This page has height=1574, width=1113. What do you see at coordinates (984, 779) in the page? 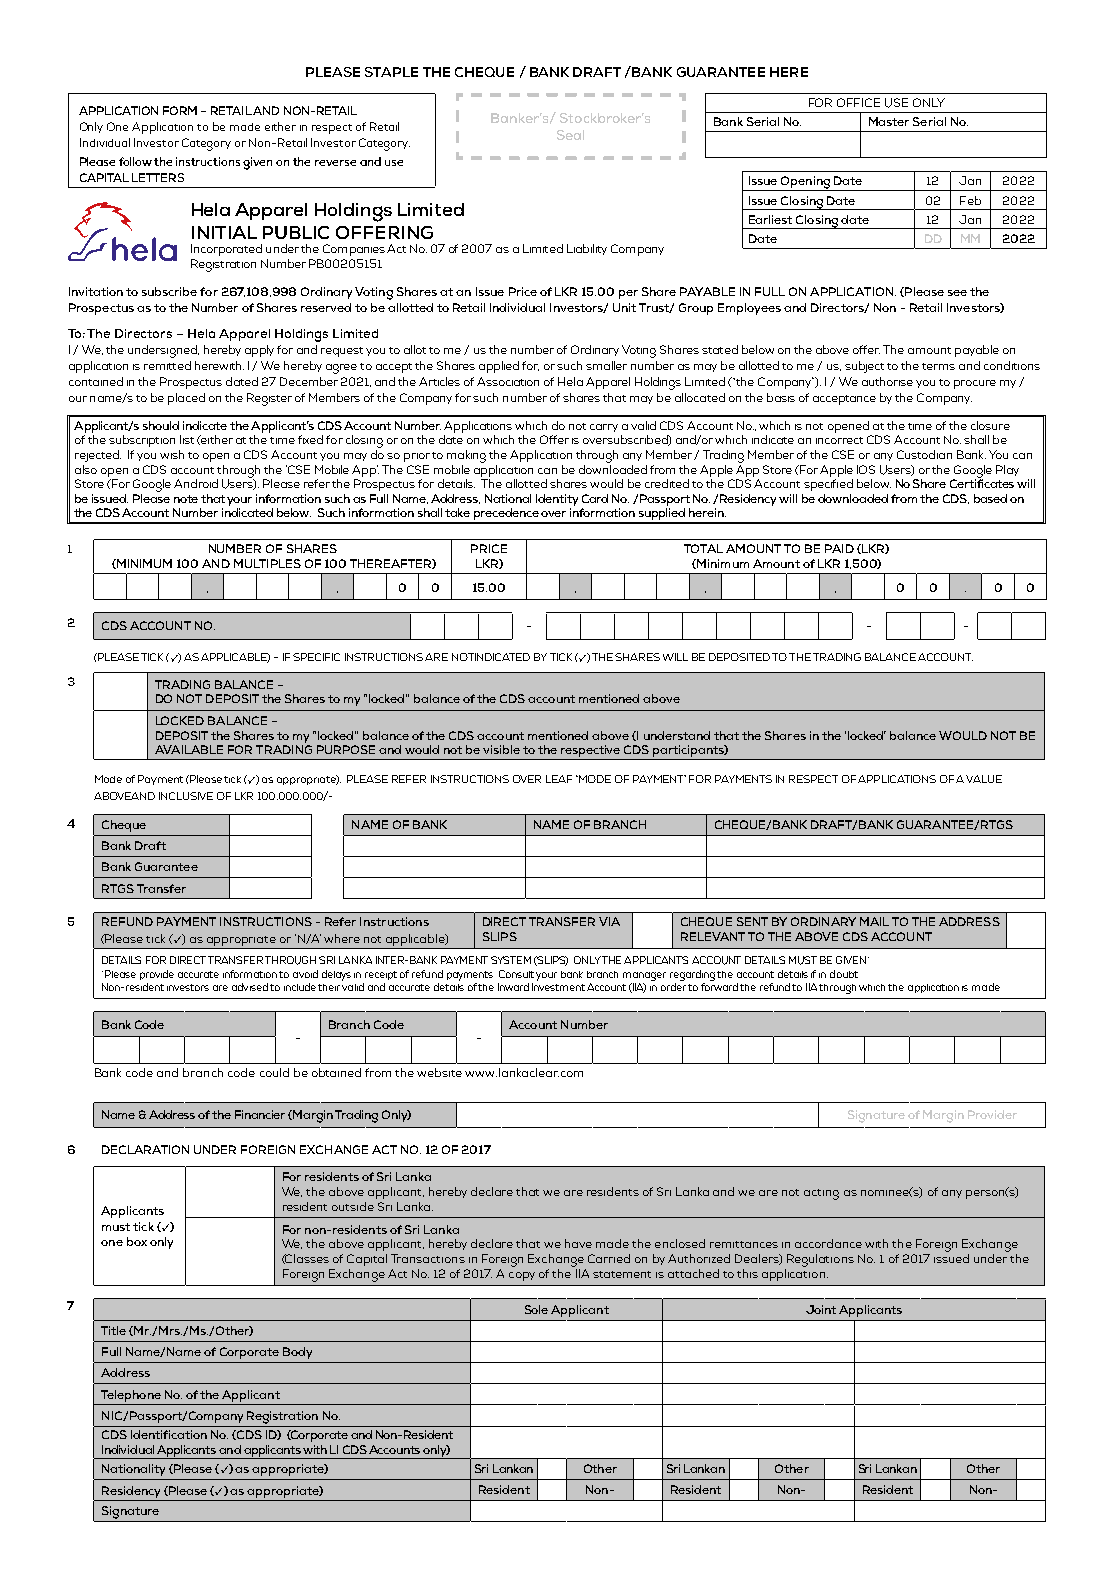
I see `VALUE` at bounding box center [984, 779].
